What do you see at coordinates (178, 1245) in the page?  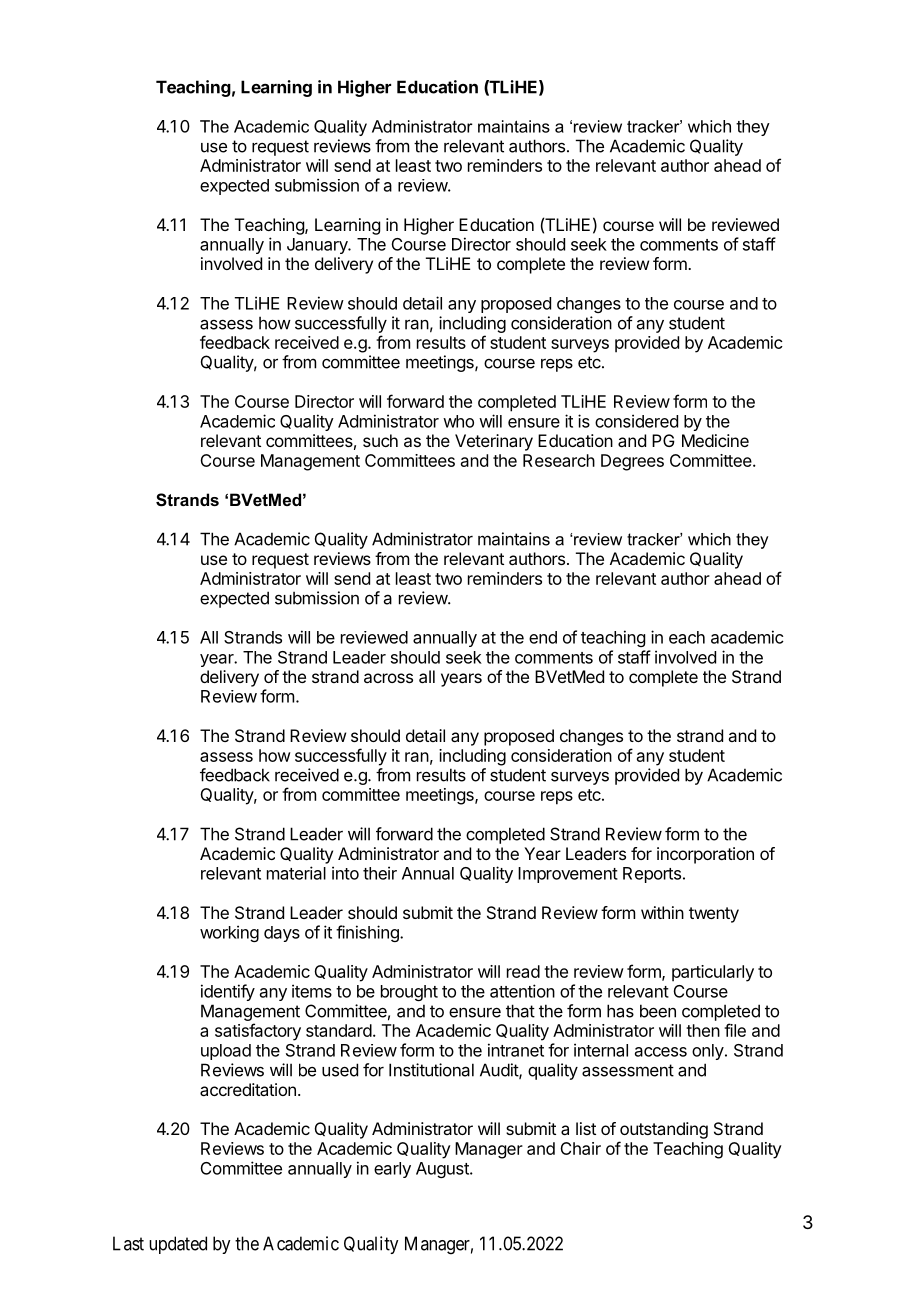 I see `updated` at bounding box center [178, 1245].
